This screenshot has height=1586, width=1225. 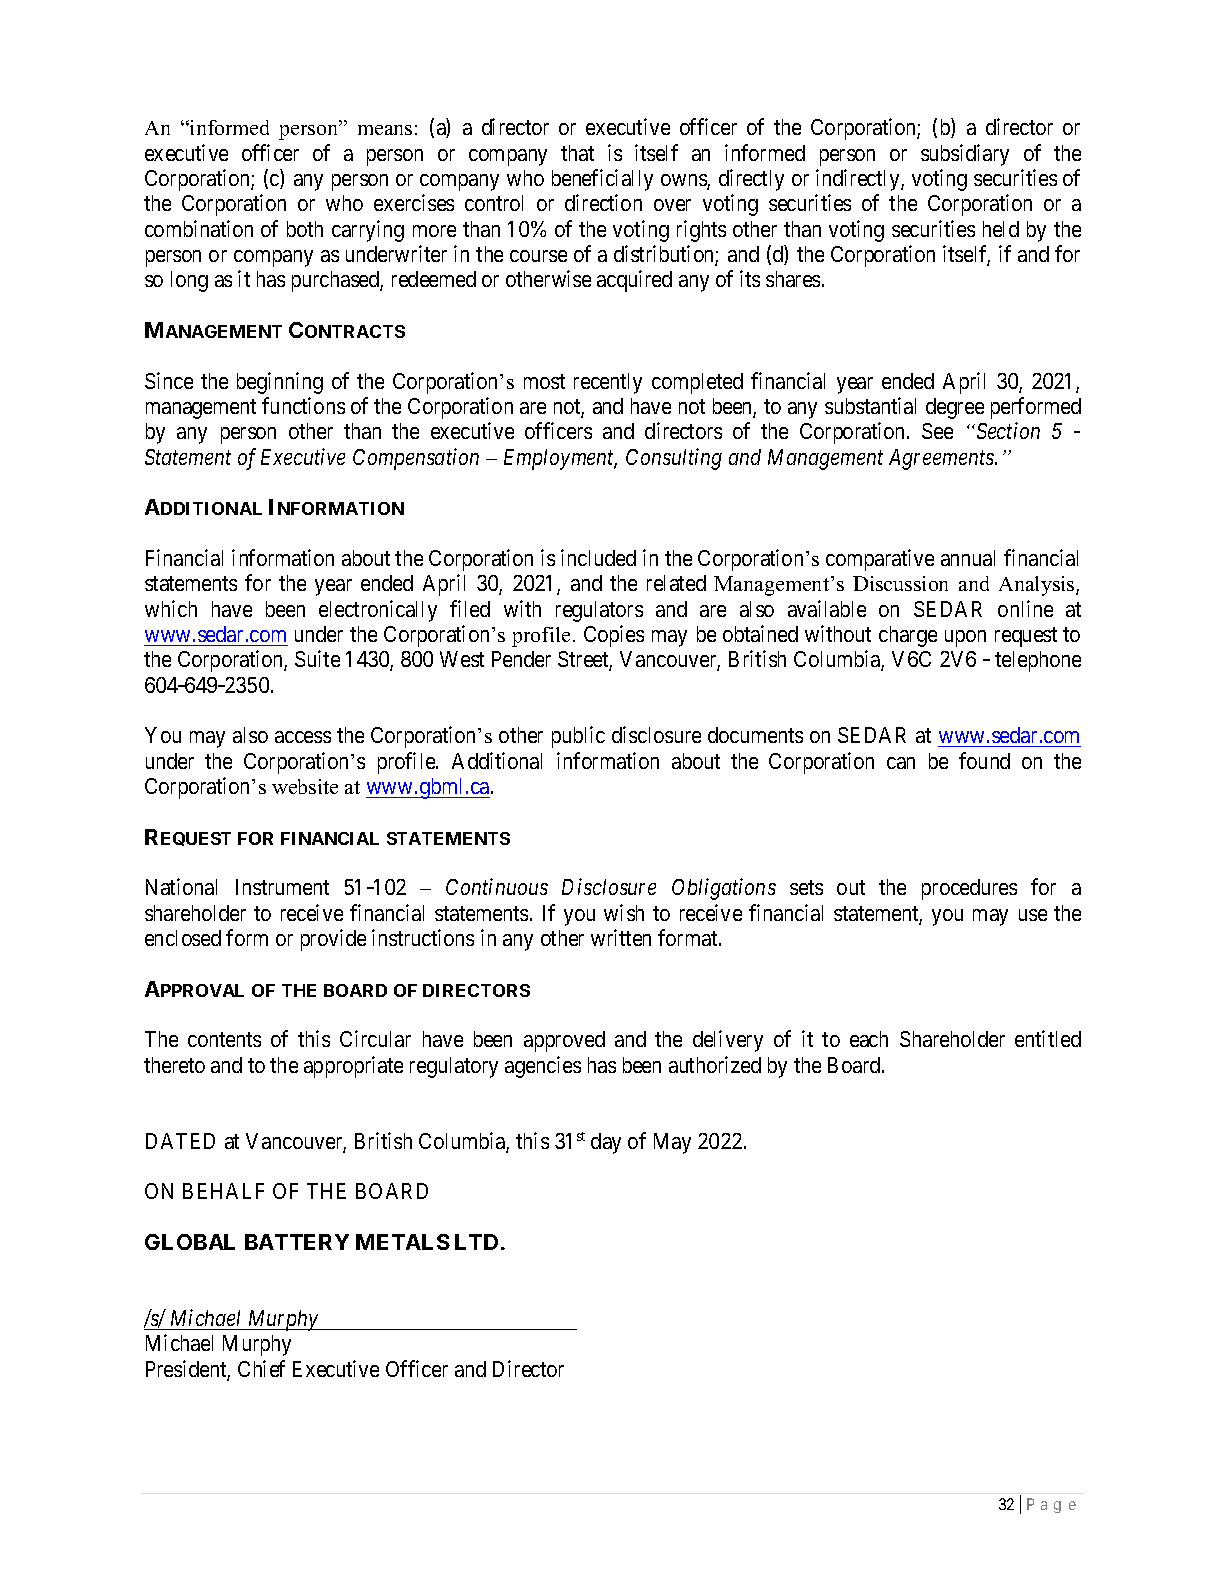 I want to click on Chief, so click(x=261, y=1368).
